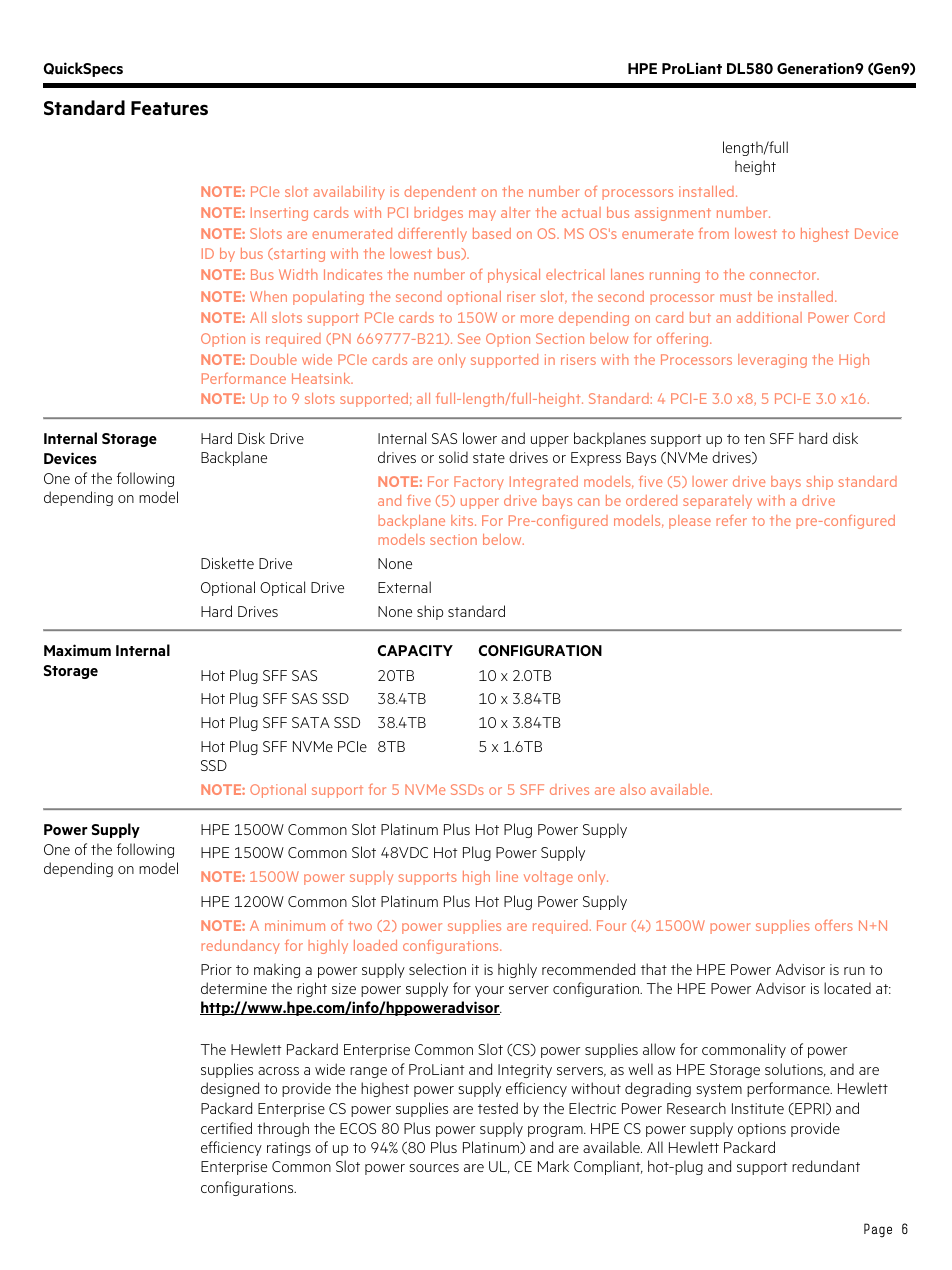 Image resolution: width=952 pixels, height=1270 pixels. What do you see at coordinates (216, 969) in the screenshot?
I see `Prior` at bounding box center [216, 969].
